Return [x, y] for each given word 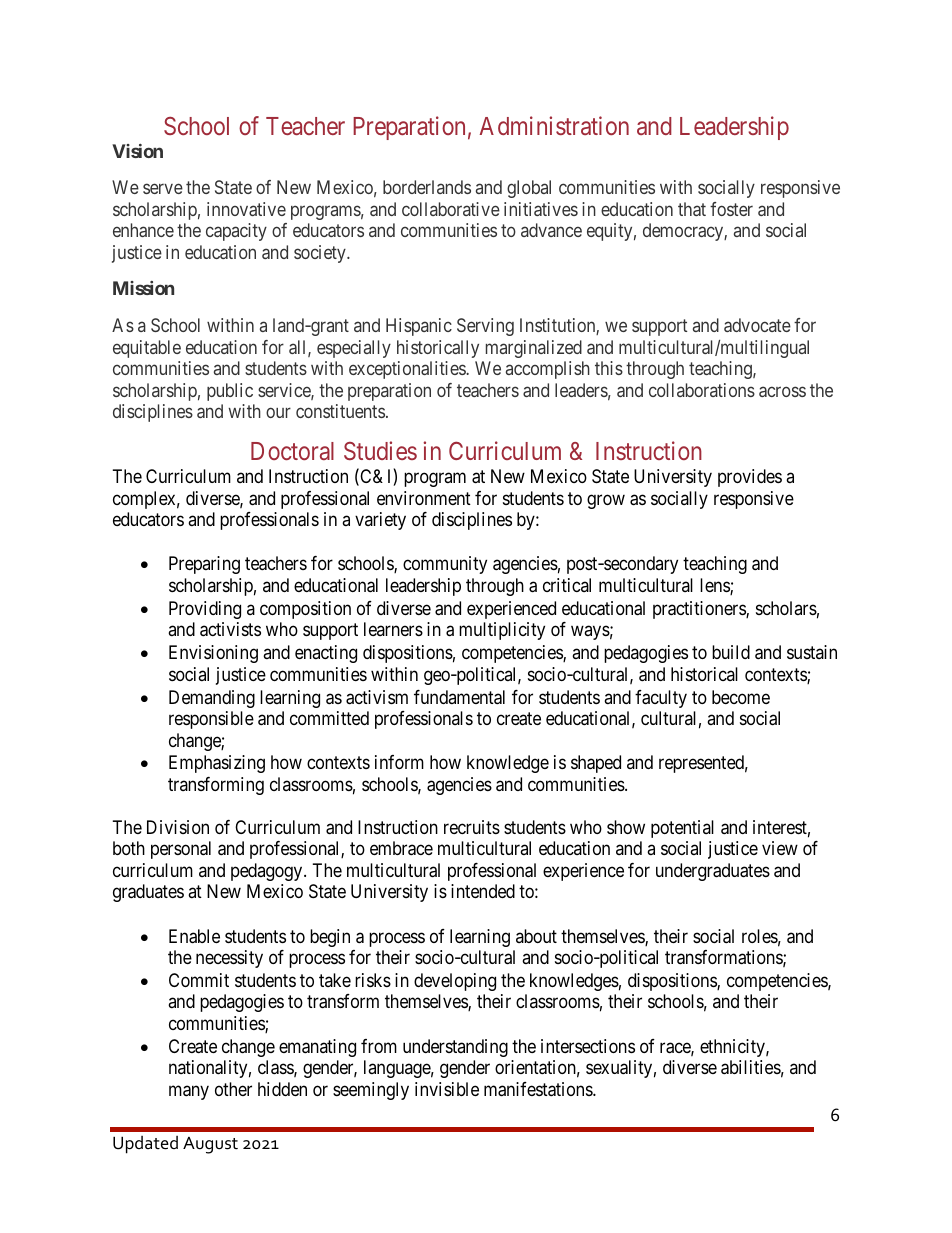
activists [230, 629]
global [529, 189]
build [731, 652]
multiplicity [502, 631]
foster [731, 209]
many [189, 1092]
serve [163, 189]
